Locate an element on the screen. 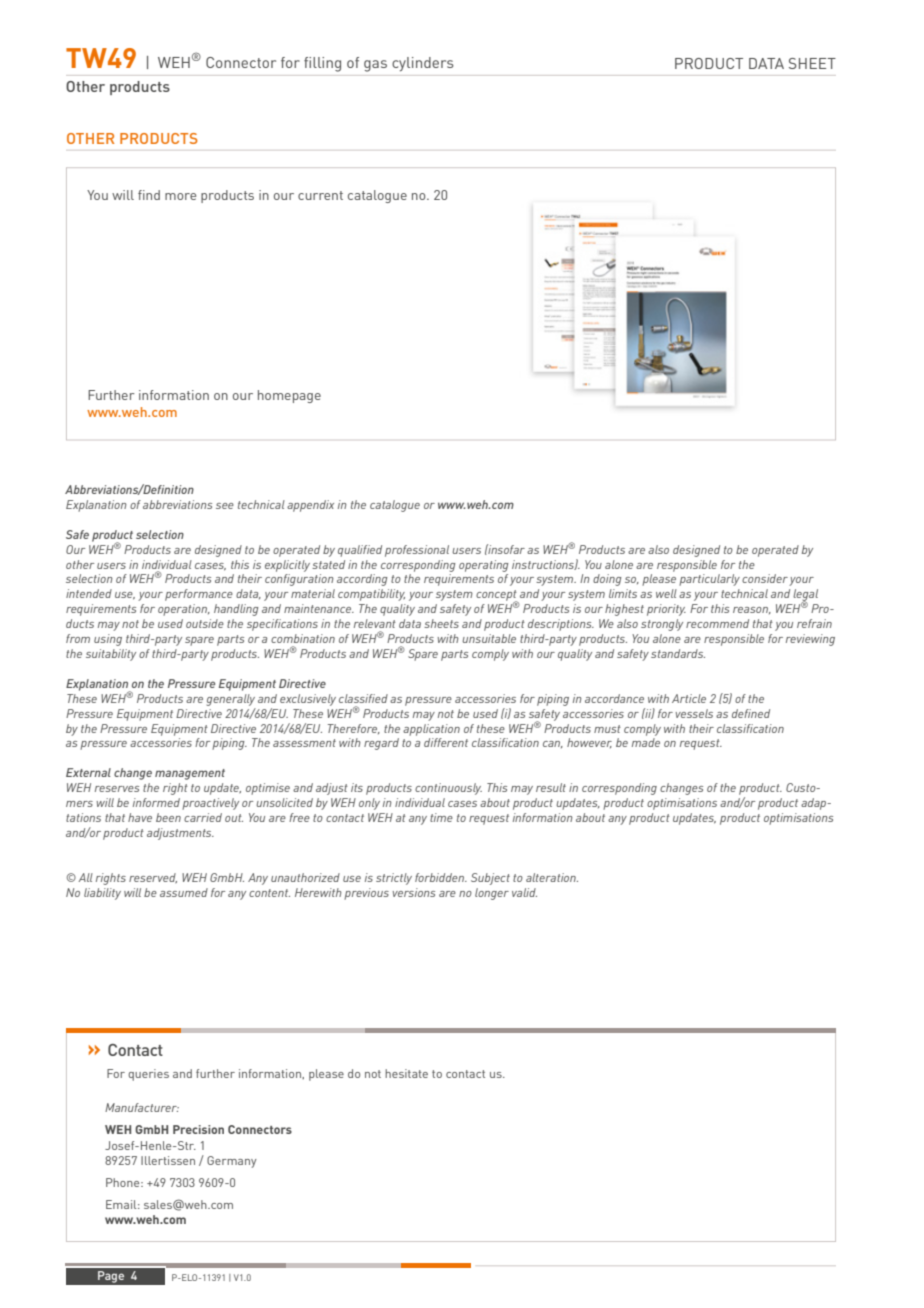  professional is located at coordinates (417, 551).
